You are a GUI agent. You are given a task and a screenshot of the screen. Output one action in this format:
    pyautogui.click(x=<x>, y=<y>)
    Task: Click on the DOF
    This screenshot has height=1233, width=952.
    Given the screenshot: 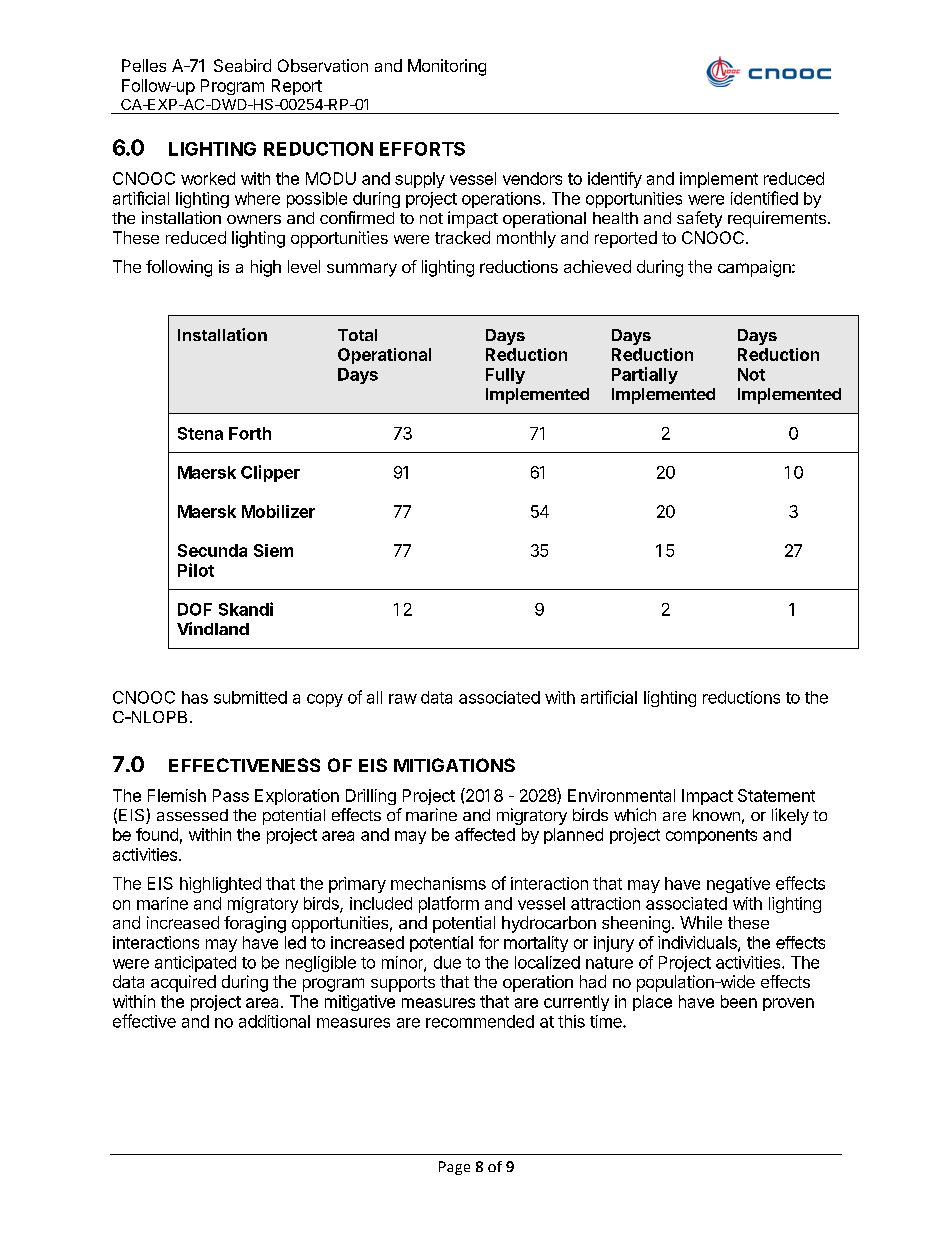 What is the action you would take?
    pyautogui.click(x=195, y=609)
